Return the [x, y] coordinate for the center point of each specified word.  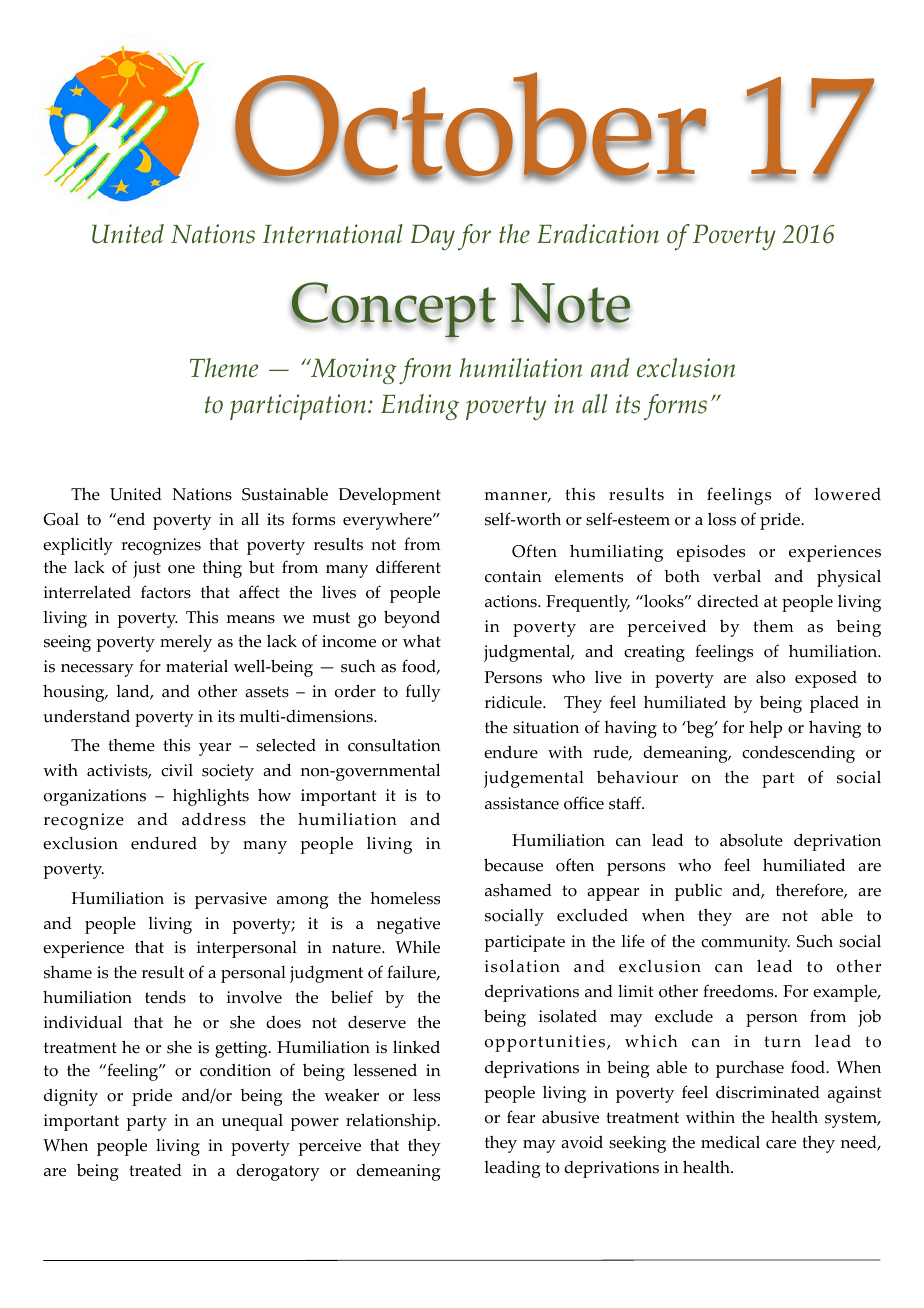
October [470, 125]
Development [390, 496]
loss [722, 519]
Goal [61, 519]
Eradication [598, 234]
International [333, 234]
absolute [751, 840]
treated [155, 1170]
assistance [522, 803]
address [214, 819]
